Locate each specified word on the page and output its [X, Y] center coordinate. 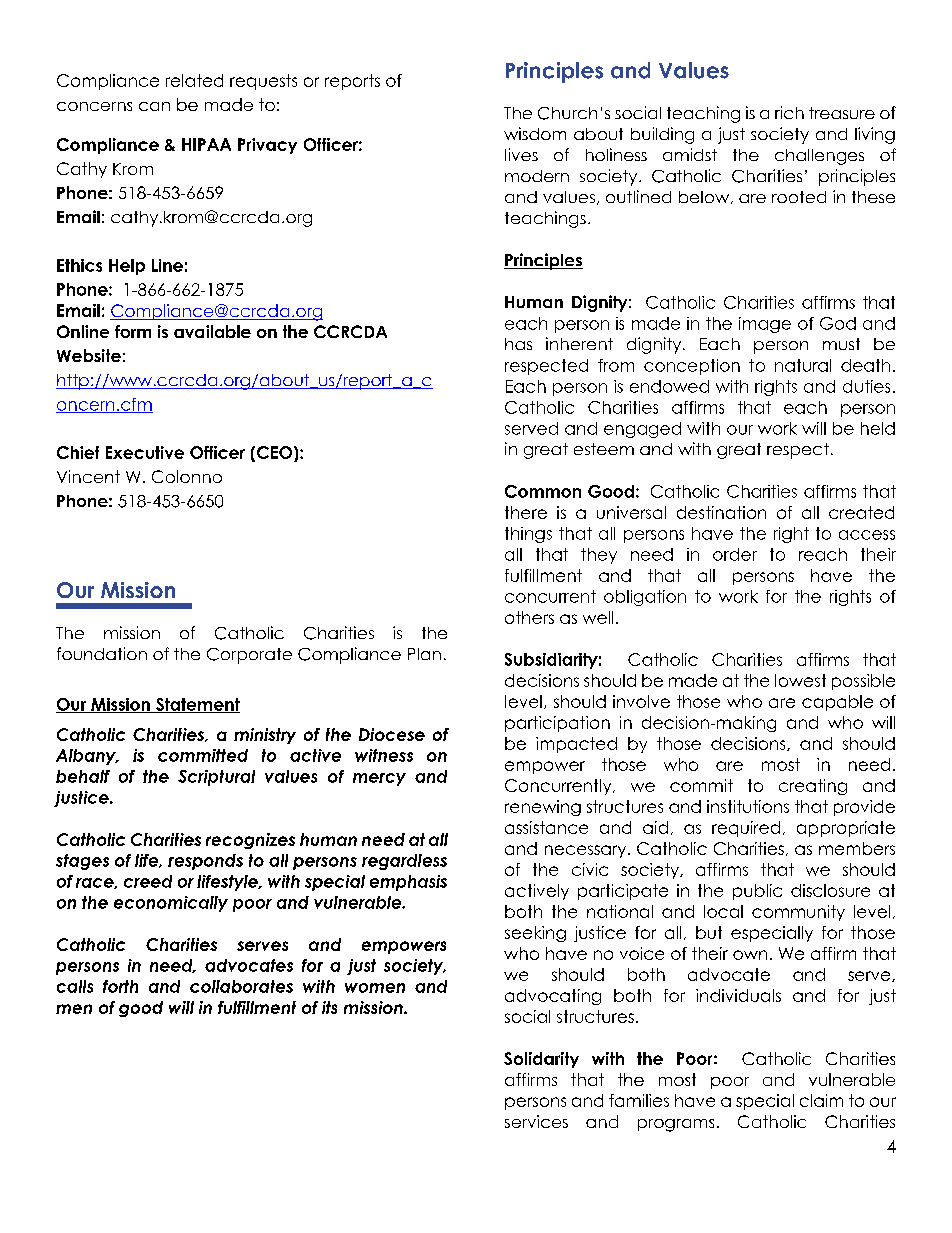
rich [789, 112]
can [154, 106]
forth [120, 986]
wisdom [535, 133]
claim [821, 1100]
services [536, 1121]
